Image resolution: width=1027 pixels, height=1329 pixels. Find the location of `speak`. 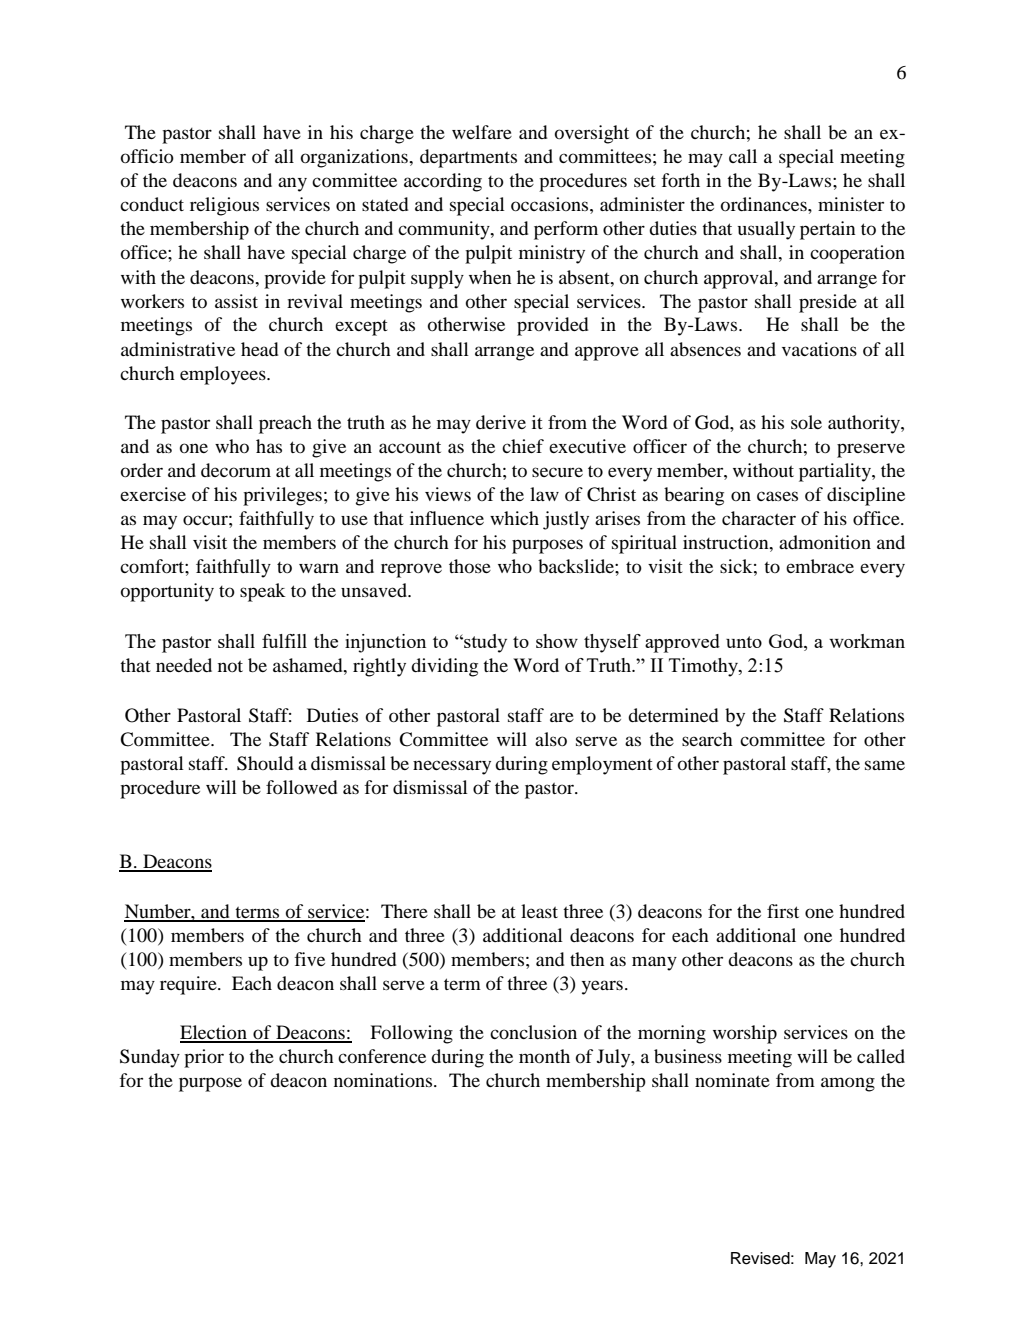

speak is located at coordinates (263, 592).
